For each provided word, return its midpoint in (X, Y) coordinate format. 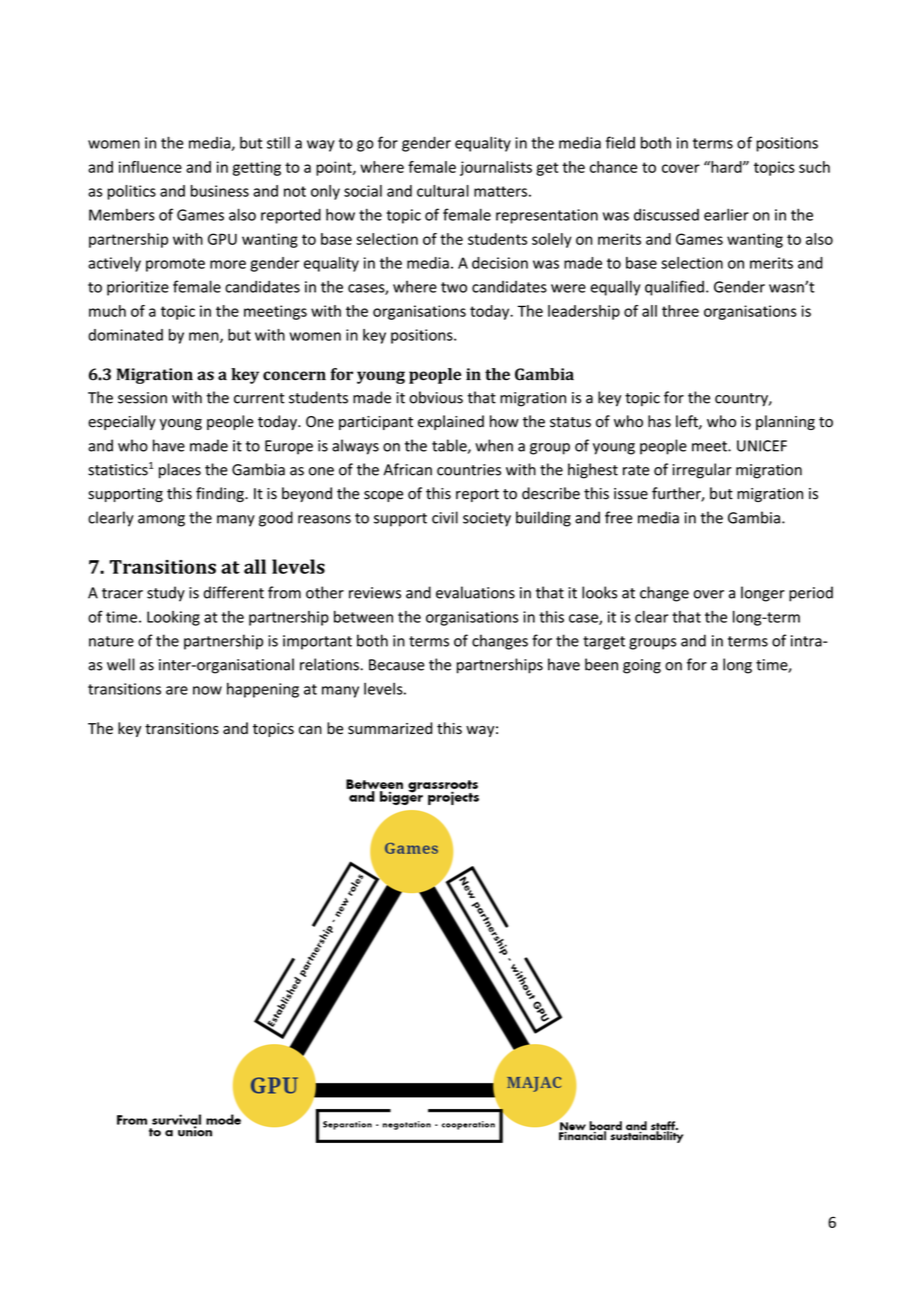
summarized (390, 728)
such (814, 167)
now (207, 690)
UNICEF (762, 446)
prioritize (138, 288)
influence (150, 167)
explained (451, 422)
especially (122, 422)
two (454, 287)
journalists (496, 168)
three (680, 311)
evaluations (475, 592)
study (166, 594)
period (811, 594)
